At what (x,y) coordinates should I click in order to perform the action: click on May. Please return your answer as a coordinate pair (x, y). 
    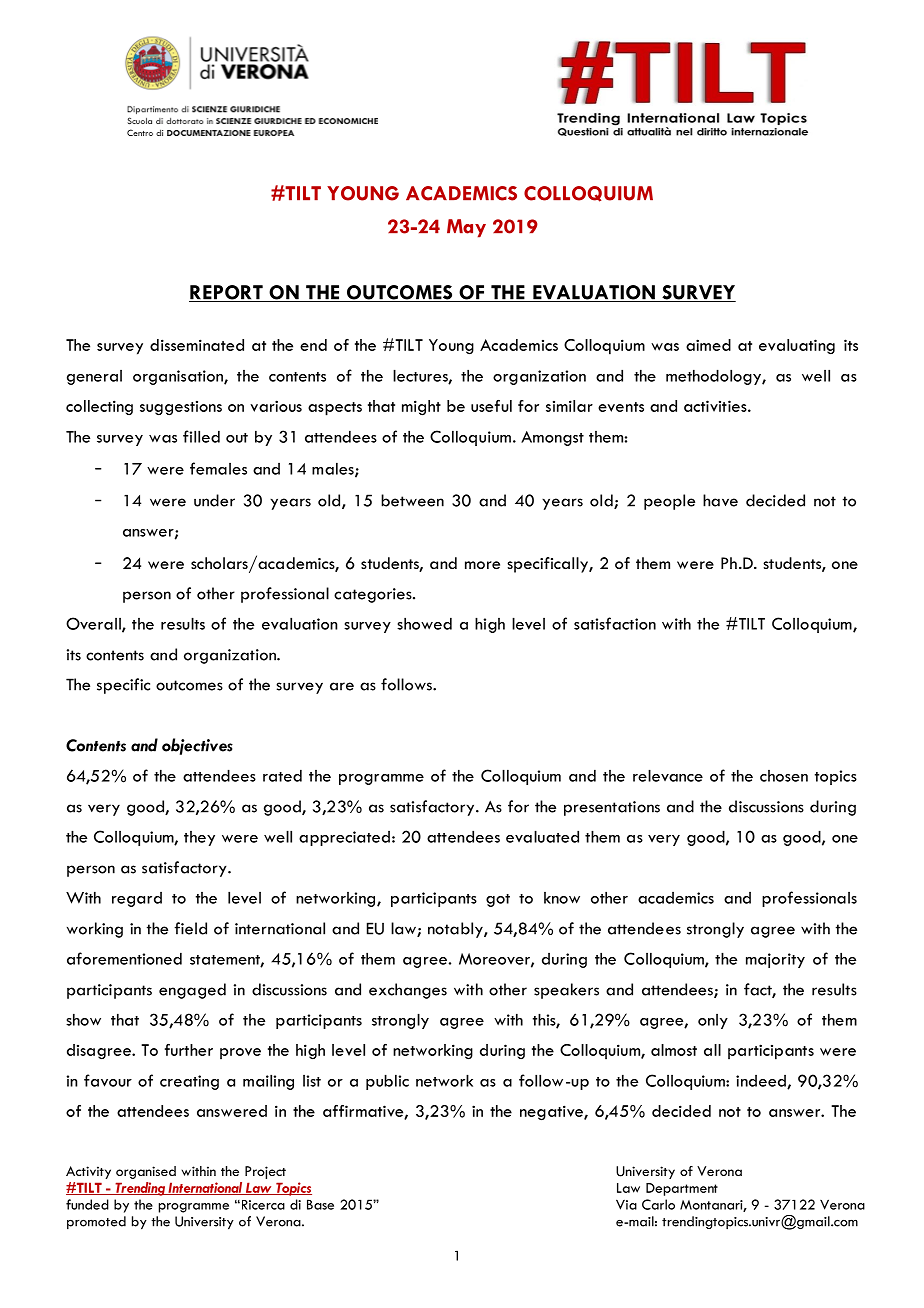
    Looking at the image, I should click on (466, 228).
